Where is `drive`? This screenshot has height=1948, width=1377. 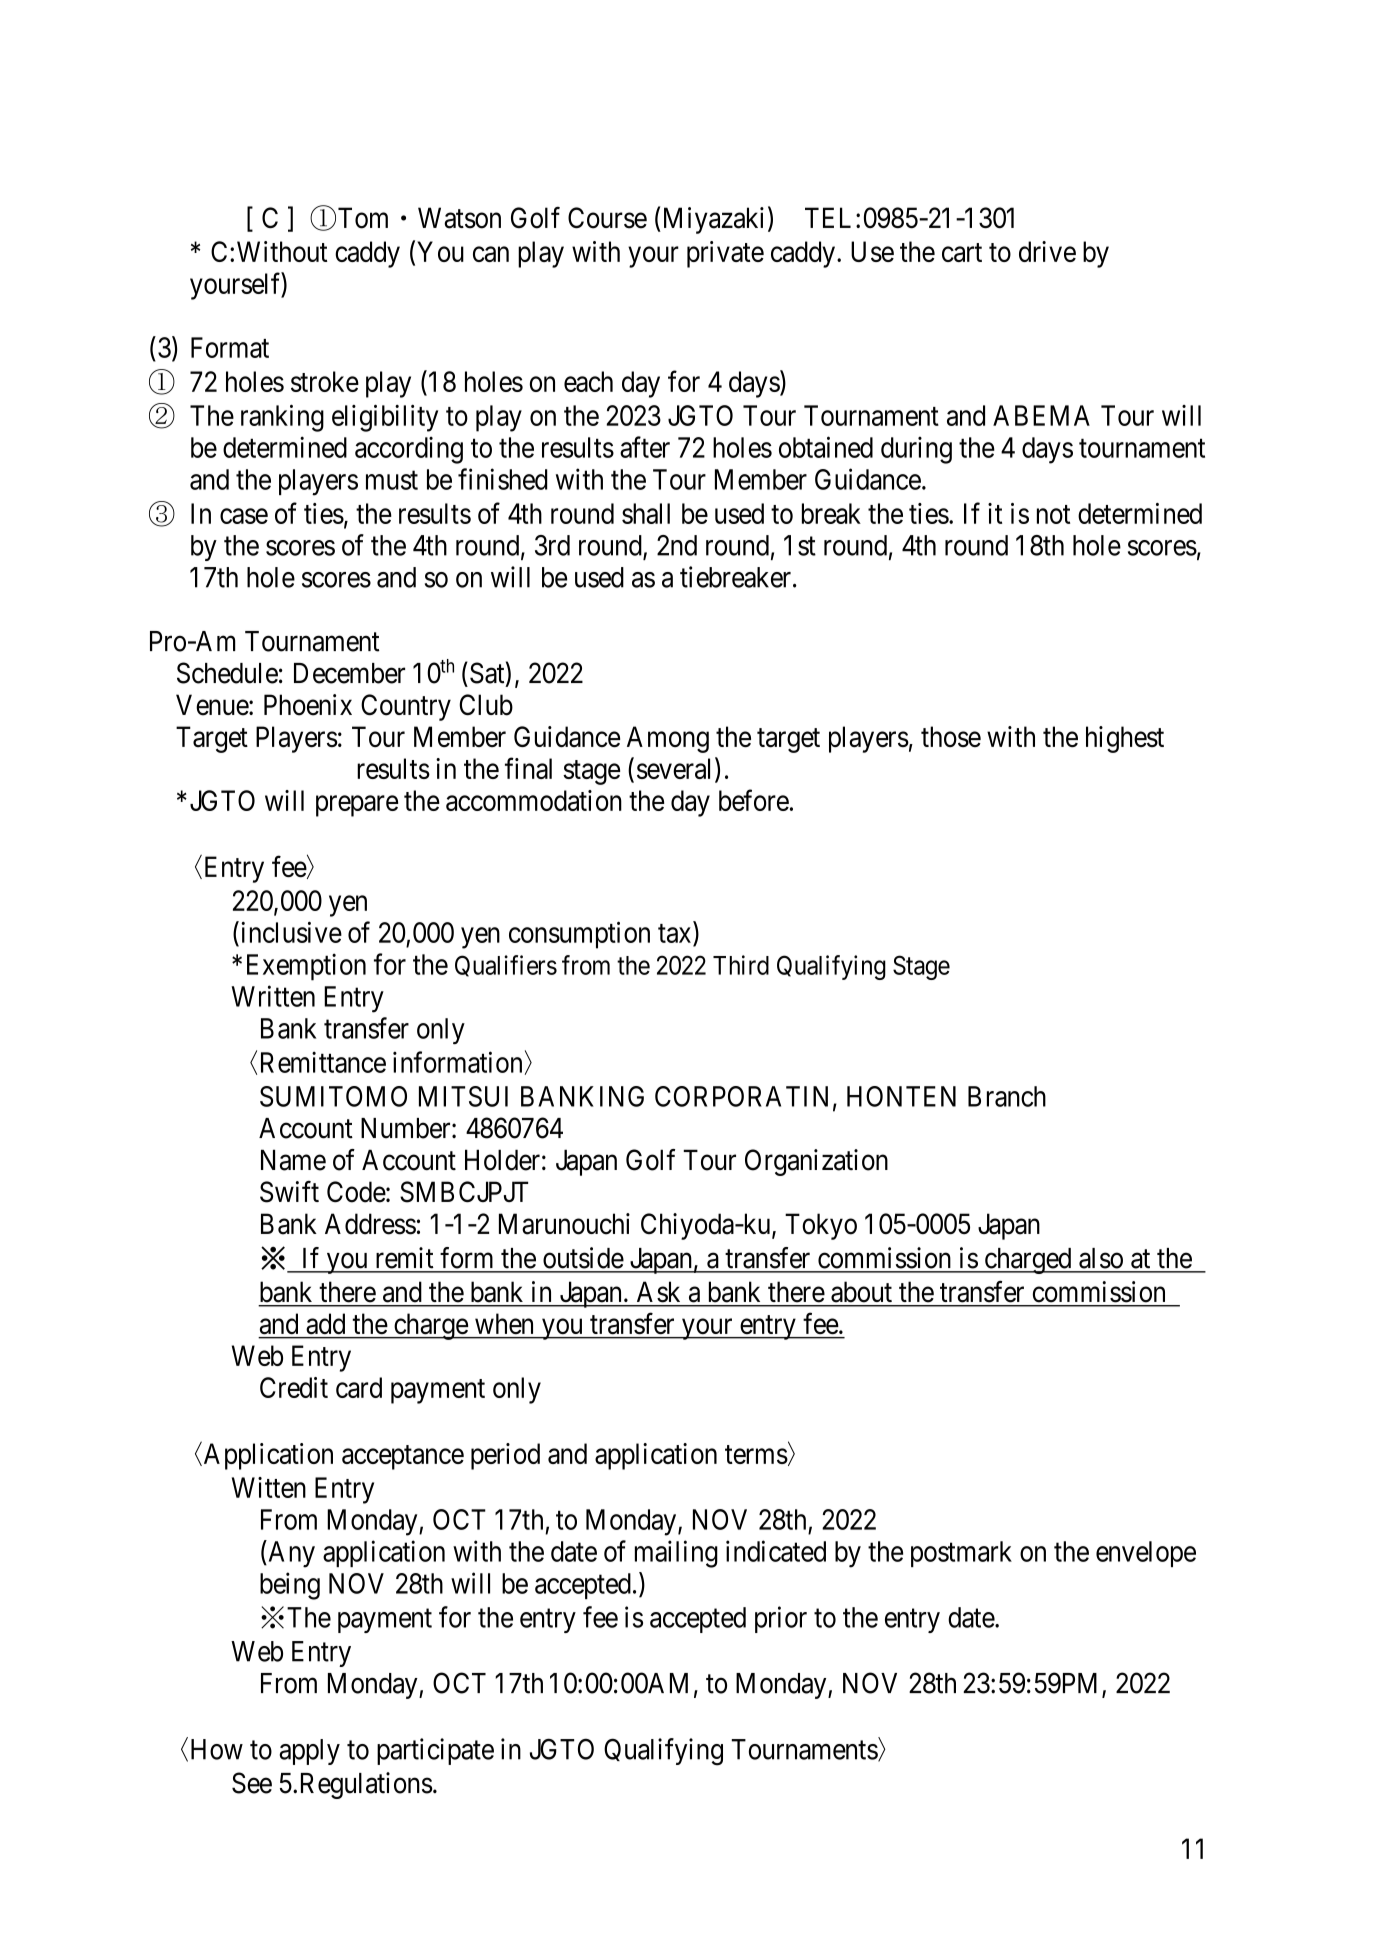 drive is located at coordinates (1047, 251).
